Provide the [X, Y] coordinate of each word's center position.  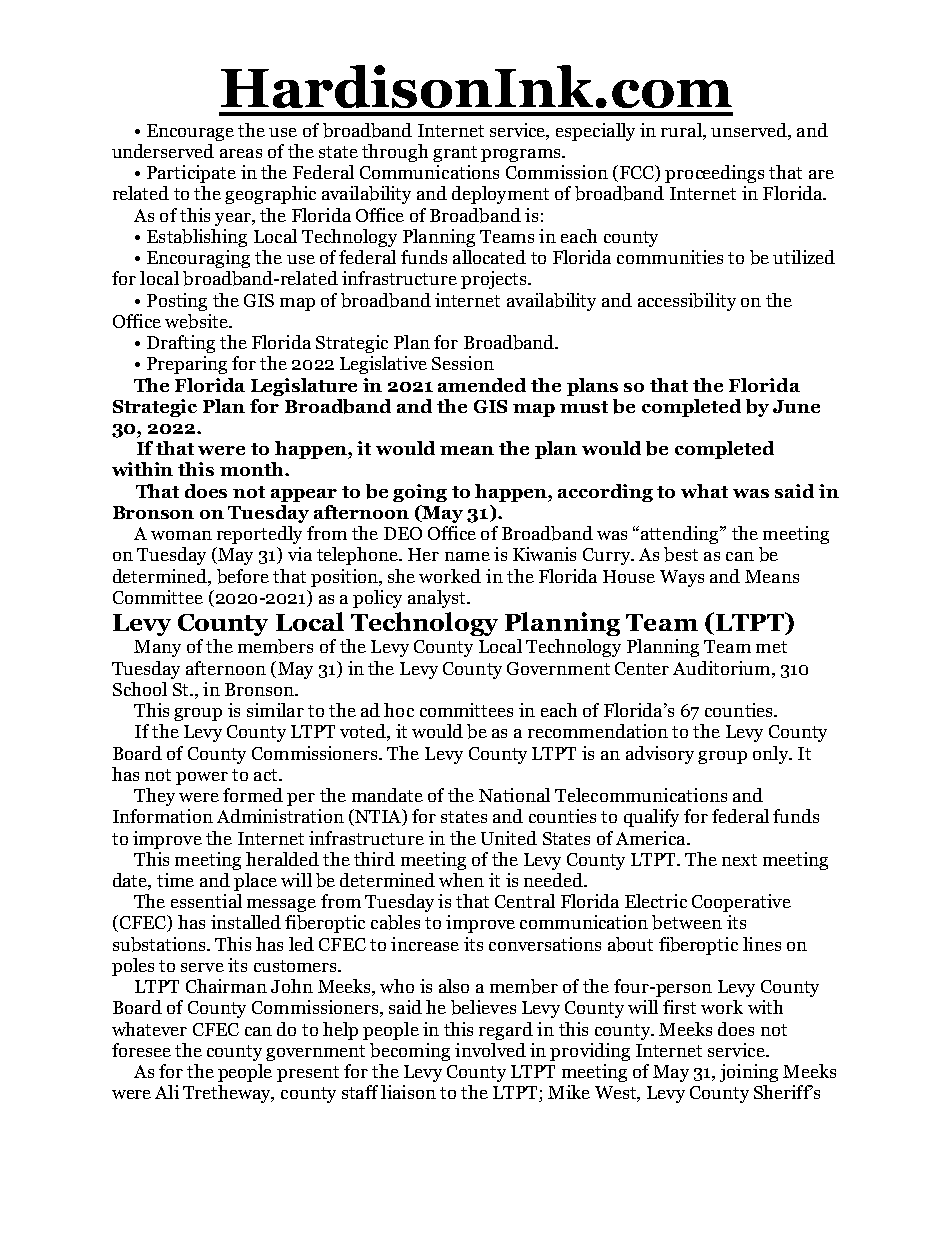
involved [490, 1050]
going [420, 493]
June [796, 406]
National [514, 795]
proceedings [714, 174]
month [253, 469]
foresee [141, 1050]
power [202, 778]
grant [455, 154]
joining [749, 1073]
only [772, 755]
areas [241, 153]
